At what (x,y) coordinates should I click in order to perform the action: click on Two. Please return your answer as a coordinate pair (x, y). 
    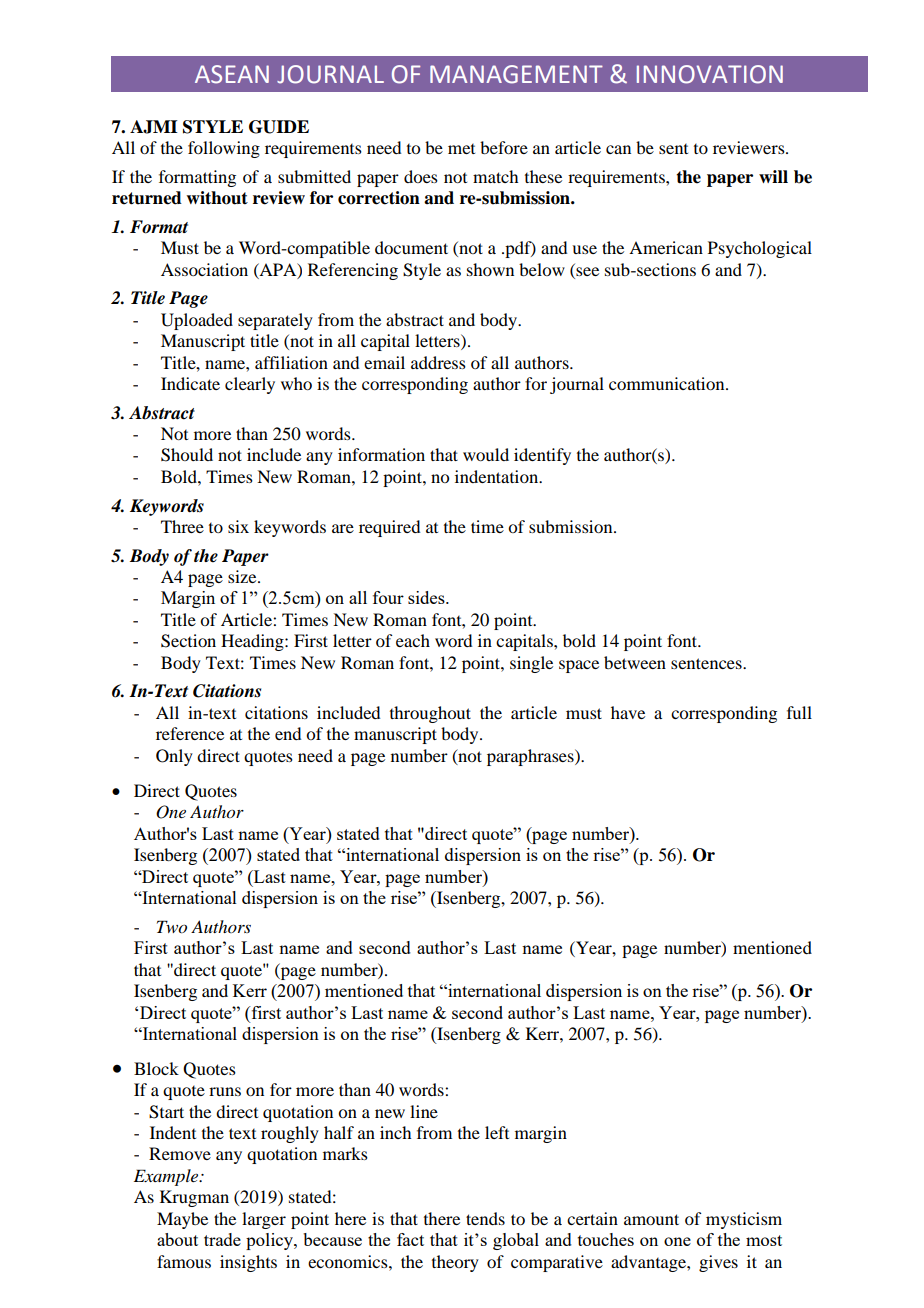
    Looking at the image, I should click on (172, 927).
